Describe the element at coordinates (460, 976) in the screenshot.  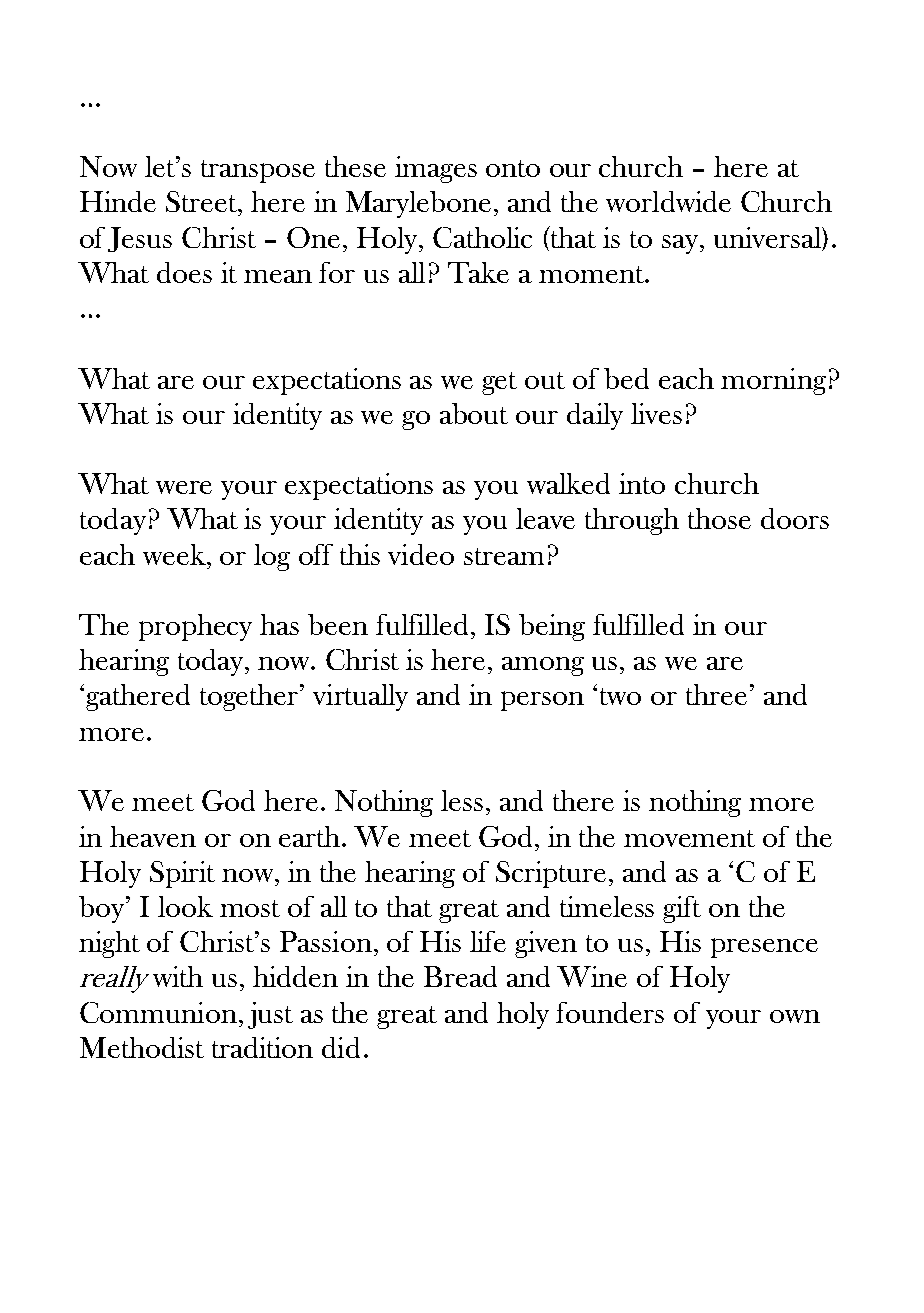
I see `Bread` at that location.
